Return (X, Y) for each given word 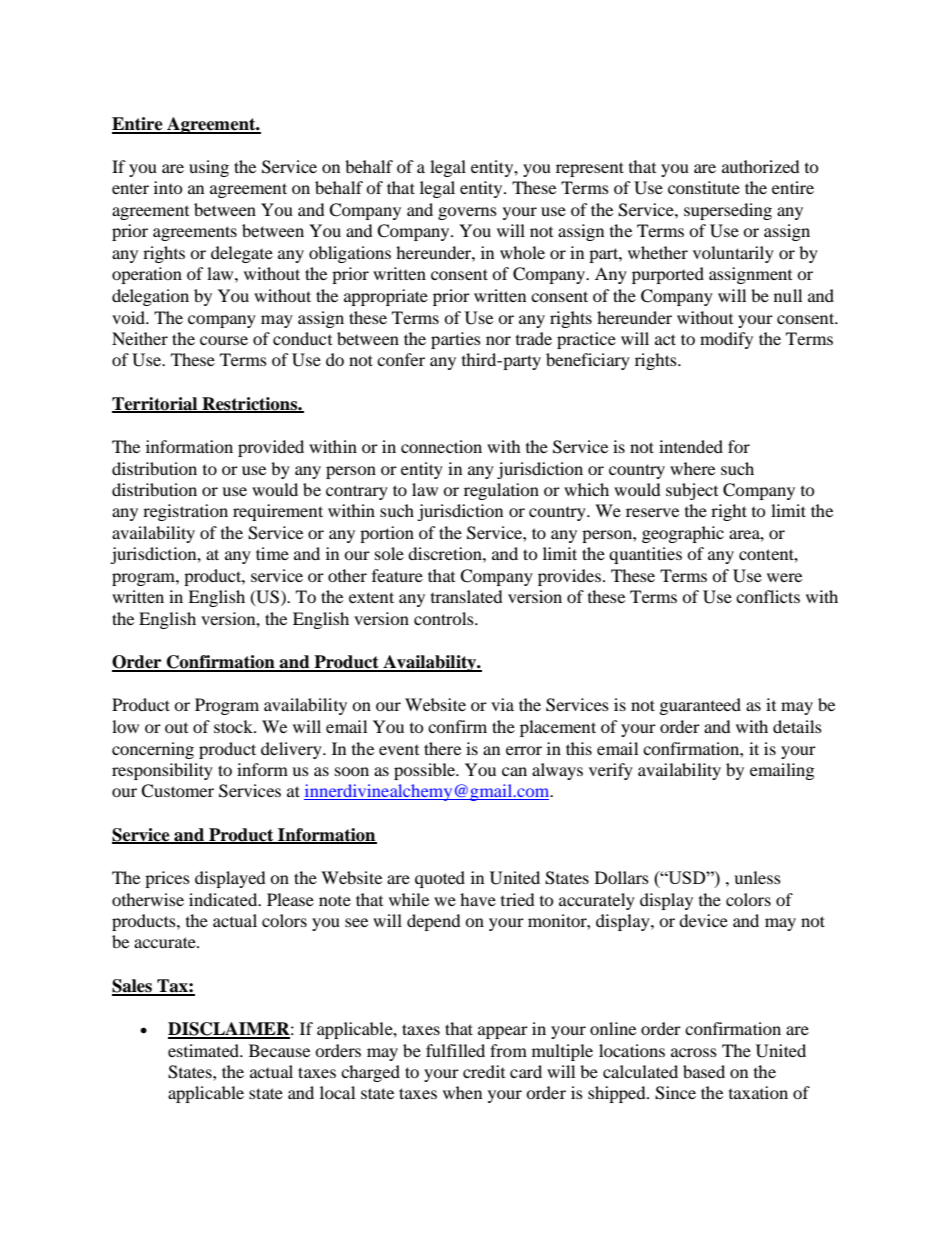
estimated (204, 1050)
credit (484, 1071)
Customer (177, 791)
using (209, 168)
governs (467, 213)
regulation (501, 491)
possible (426, 771)
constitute (704, 187)
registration (185, 512)
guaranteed (700, 706)
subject (692, 491)
